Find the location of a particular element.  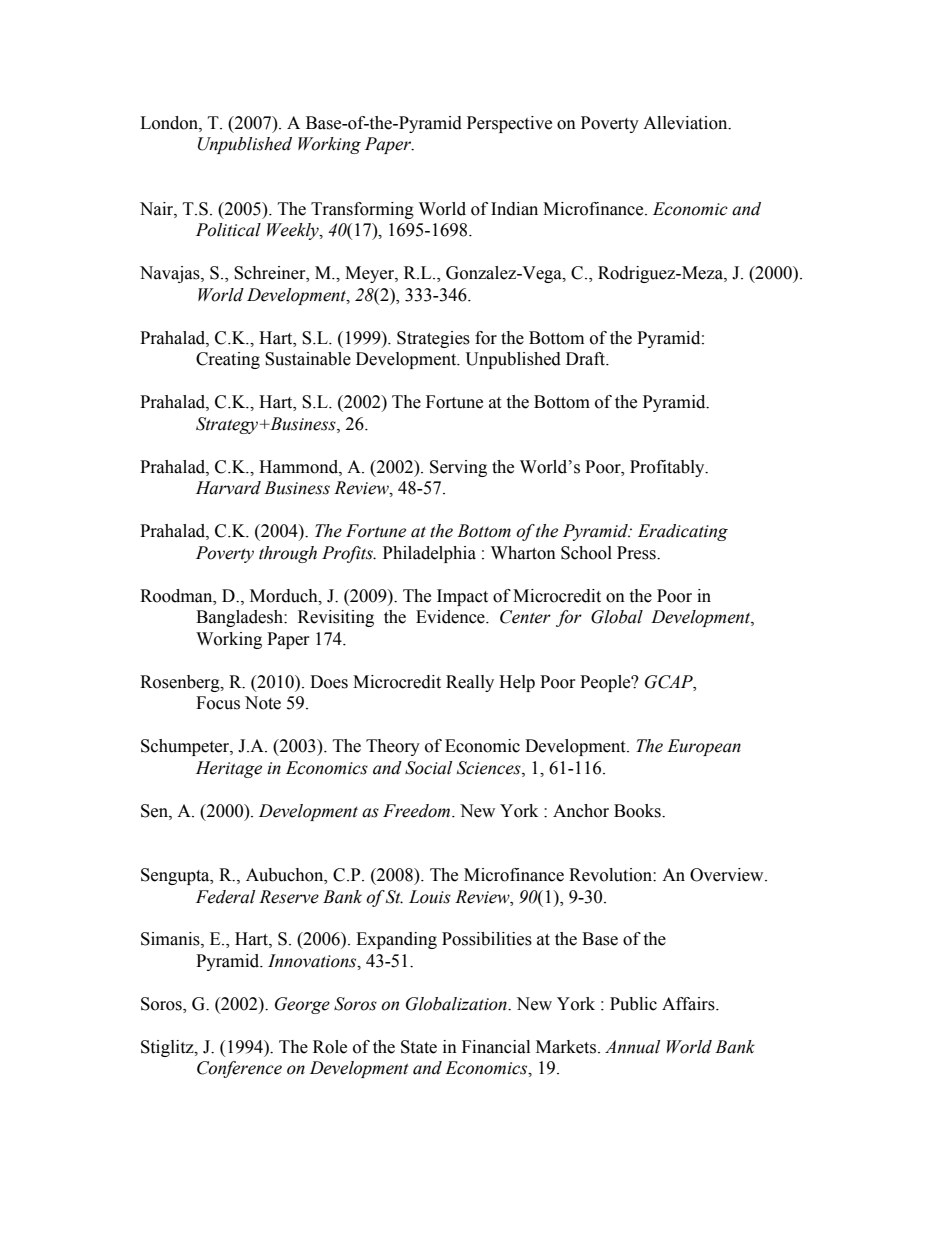

Perspective is located at coordinates (509, 124).
